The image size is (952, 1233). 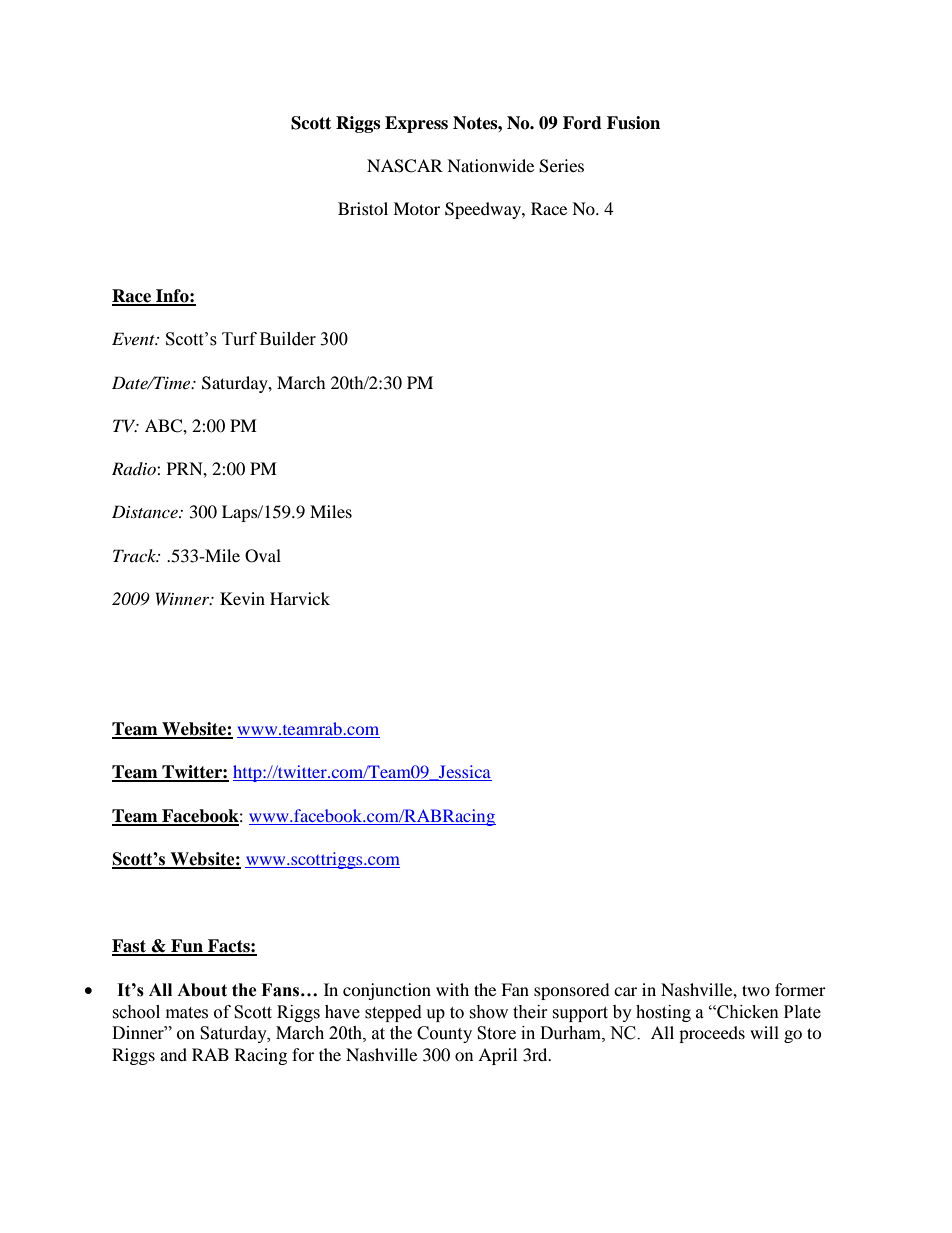 I want to click on County, so click(x=444, y=1034).
